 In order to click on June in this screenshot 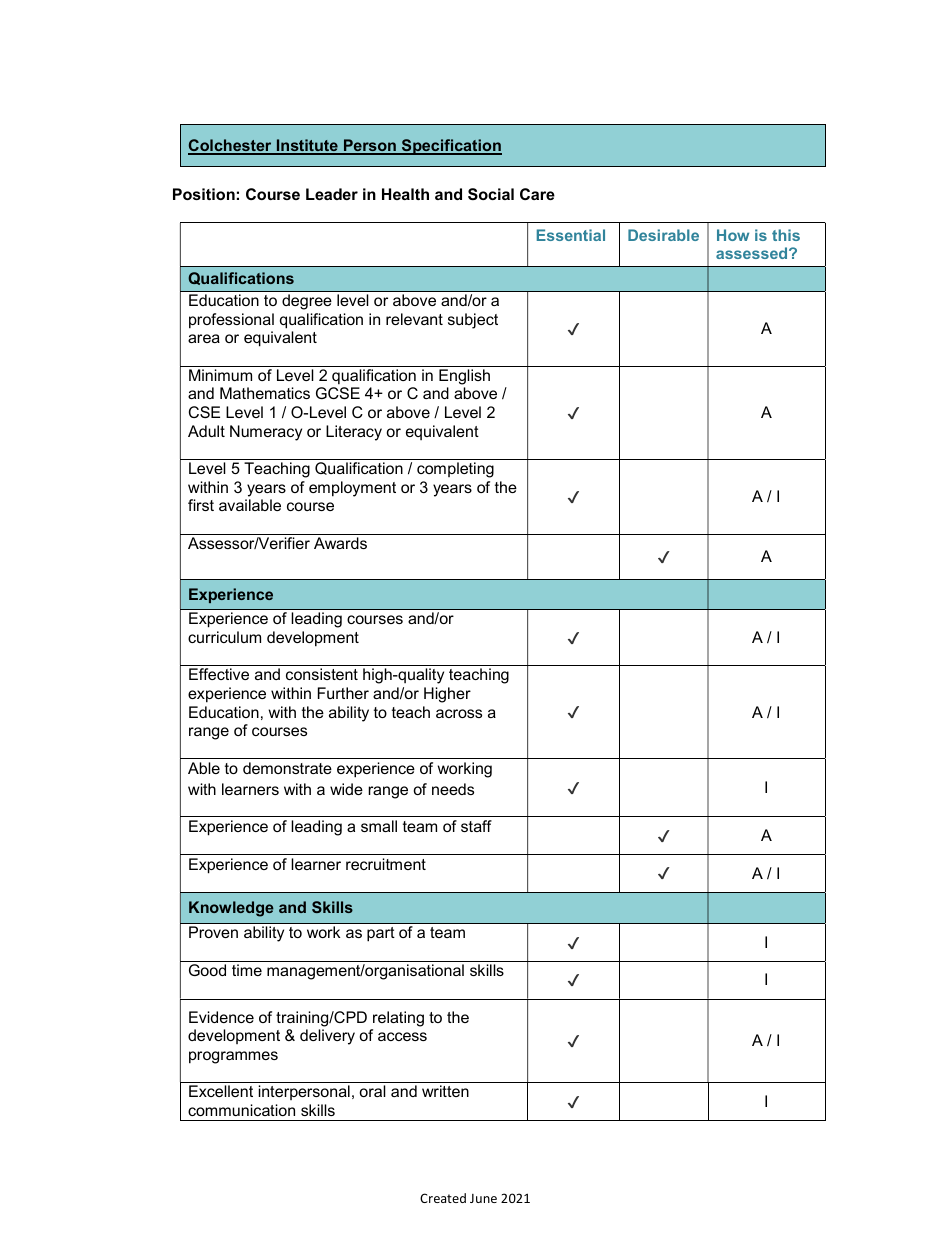, I will do `click(483, 1198)`.
